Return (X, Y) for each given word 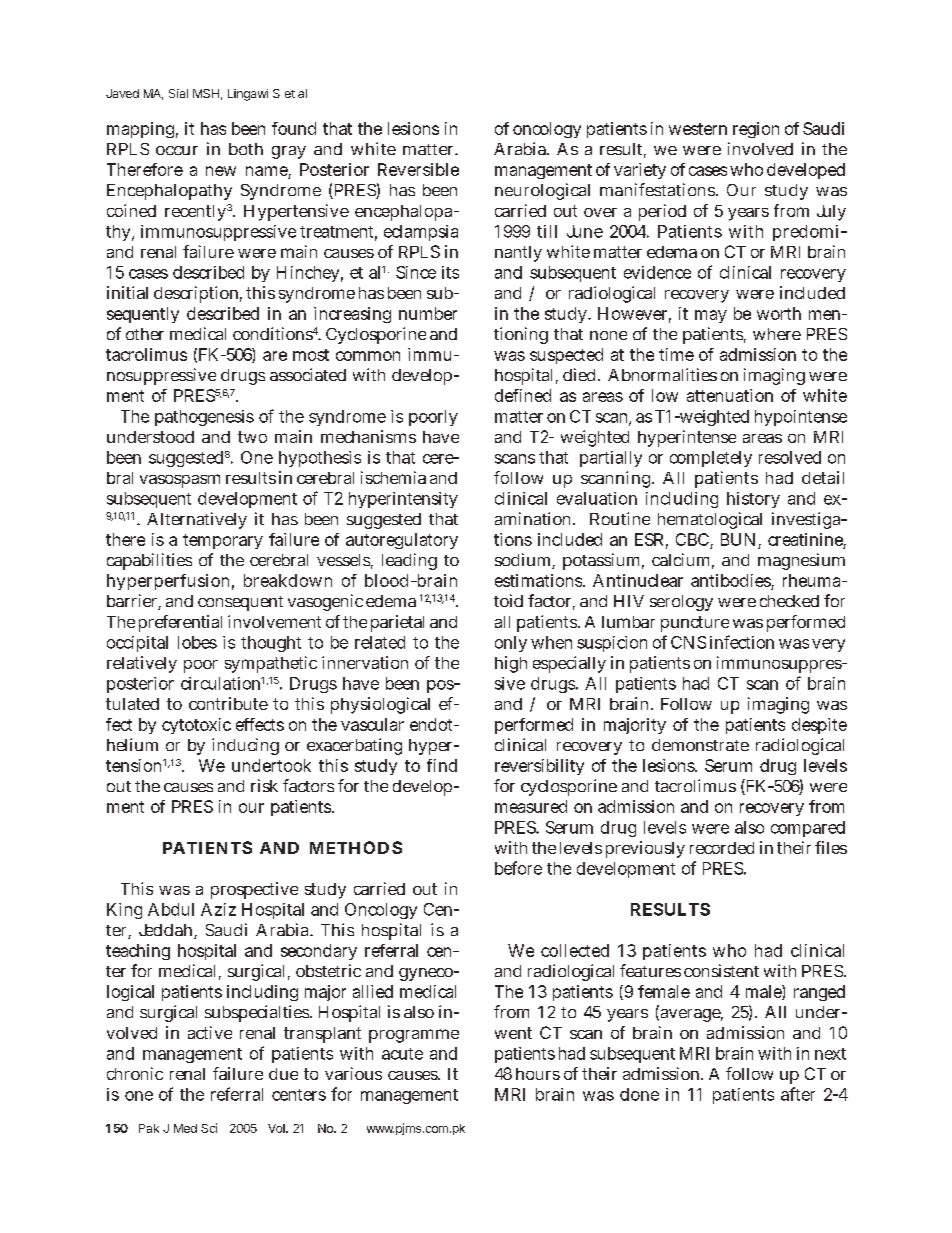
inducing (245, 746)
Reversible (418, 169)
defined (523, 395)
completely (711, 459)
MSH (206, 93)
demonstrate (700, 745)
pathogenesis (204, 418)
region (756, 130)
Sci (209, 1128)
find (442, 765)
